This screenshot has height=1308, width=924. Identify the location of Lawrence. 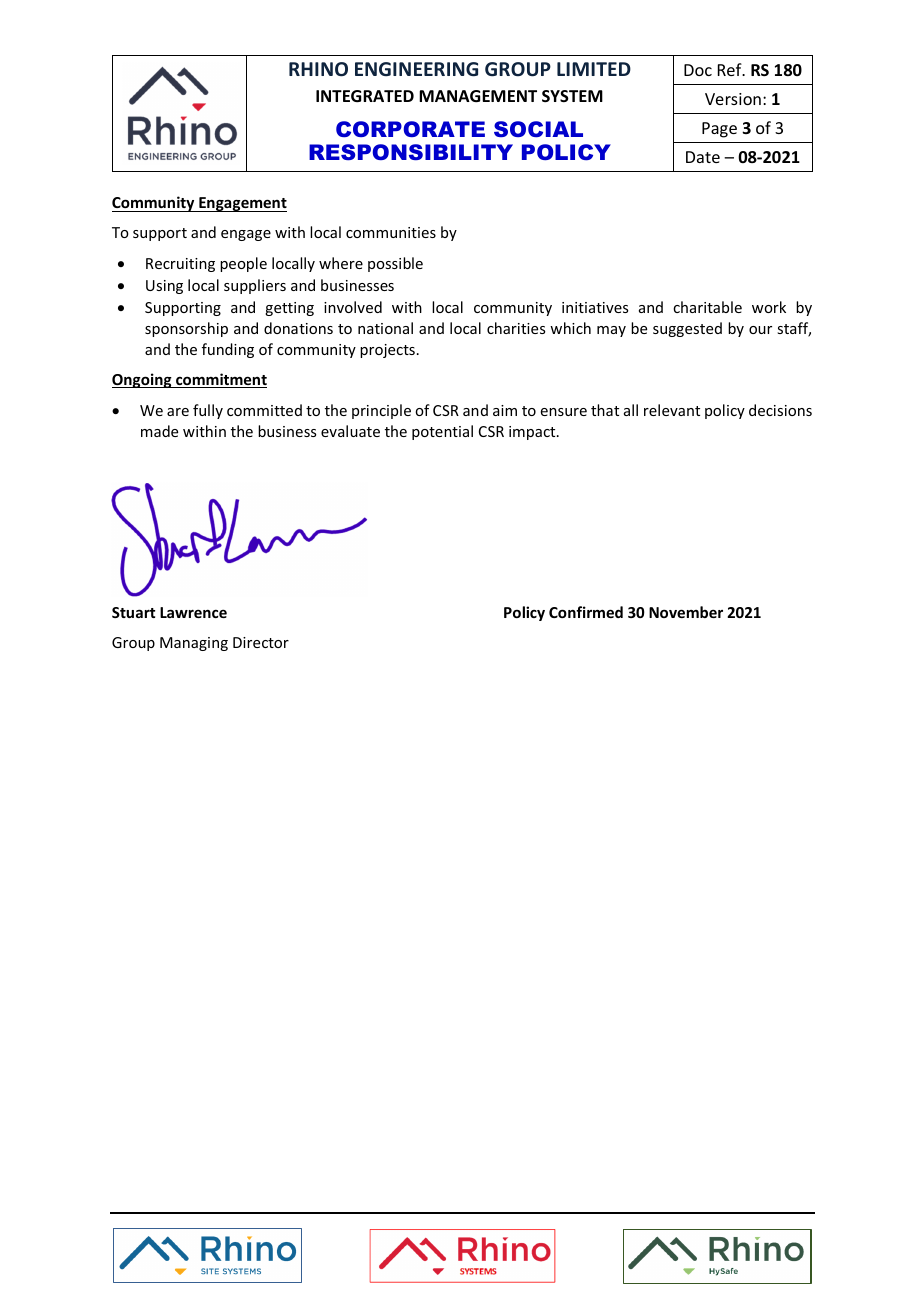
(193, 612).
